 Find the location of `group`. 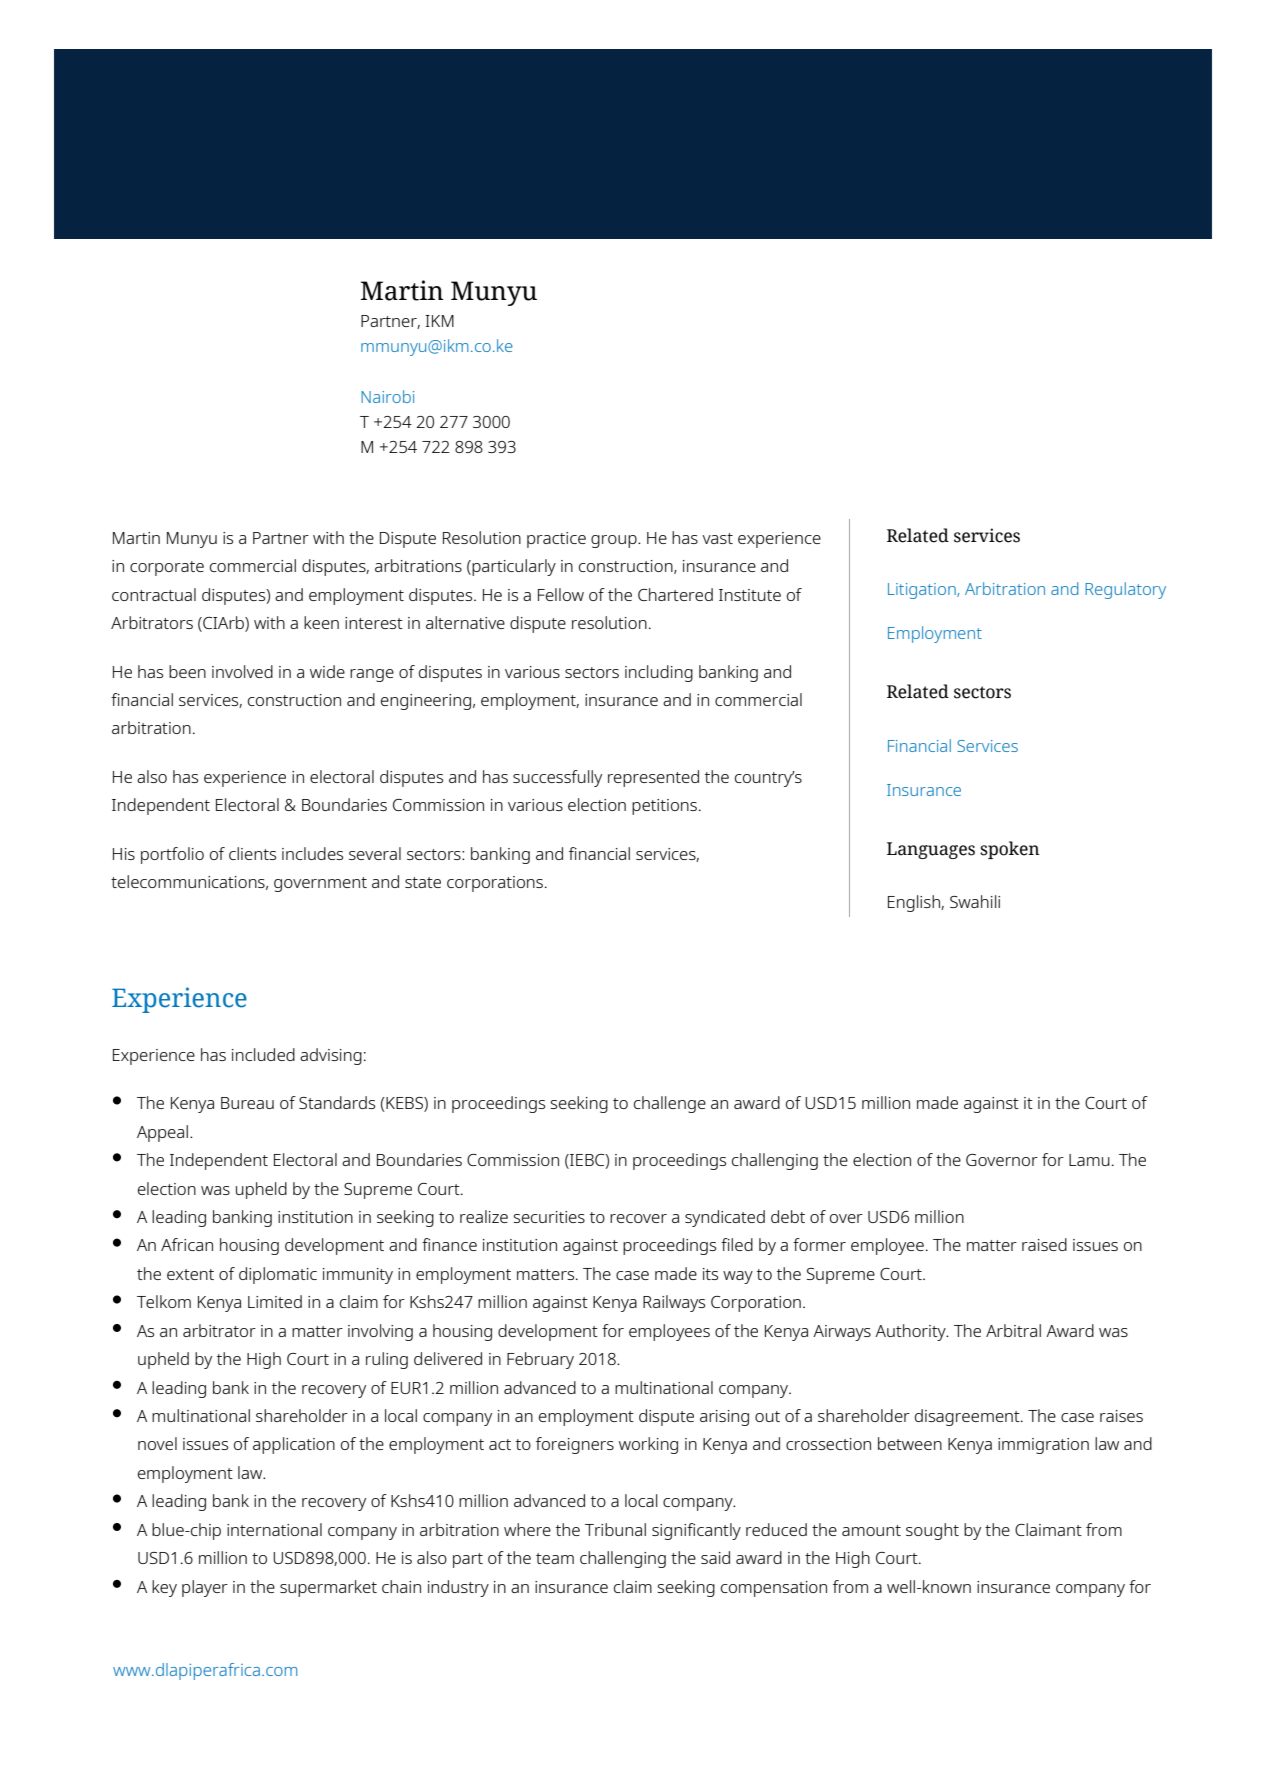

group is located at coordinates (615, 541).
